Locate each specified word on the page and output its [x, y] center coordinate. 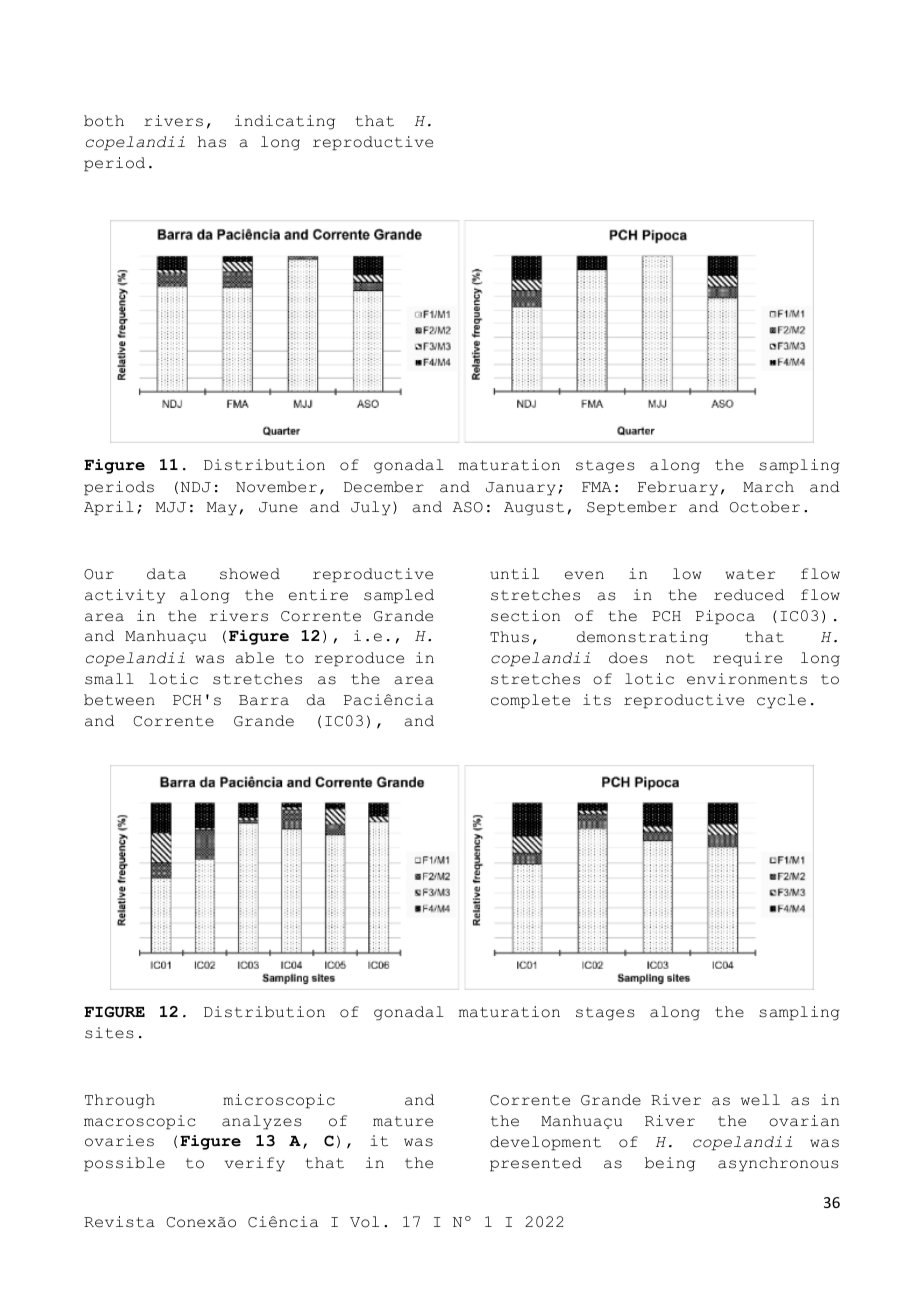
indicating [285, 122]
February [678, 488]
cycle [781, 701]
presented [536, 1164]
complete [530, 701]
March [768, 487]
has [212, 142]
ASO [468, 507]
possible [124, 1164]
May [222, 509]
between [119, 700]
